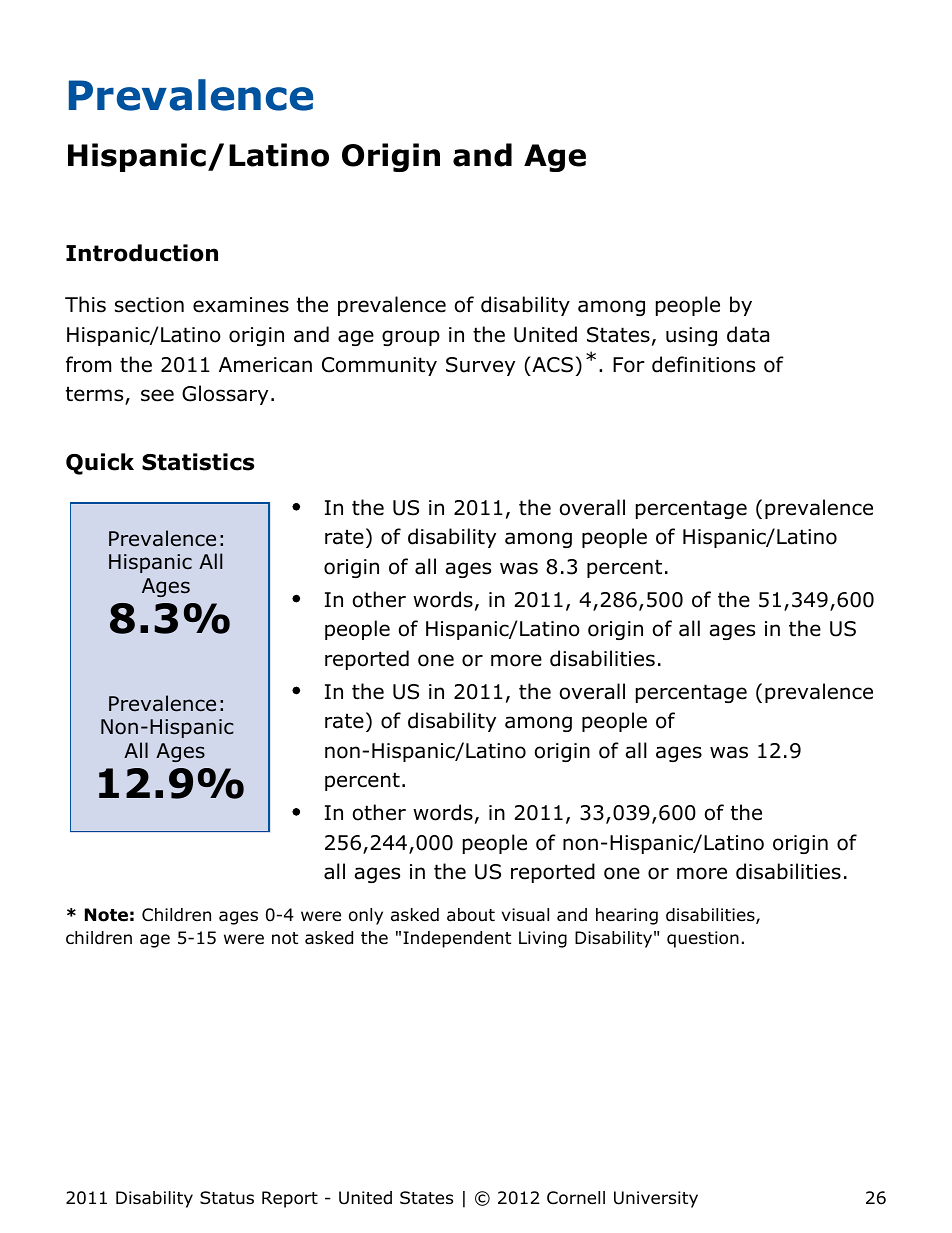  I want to click on Statistics, so click(198, 462).
